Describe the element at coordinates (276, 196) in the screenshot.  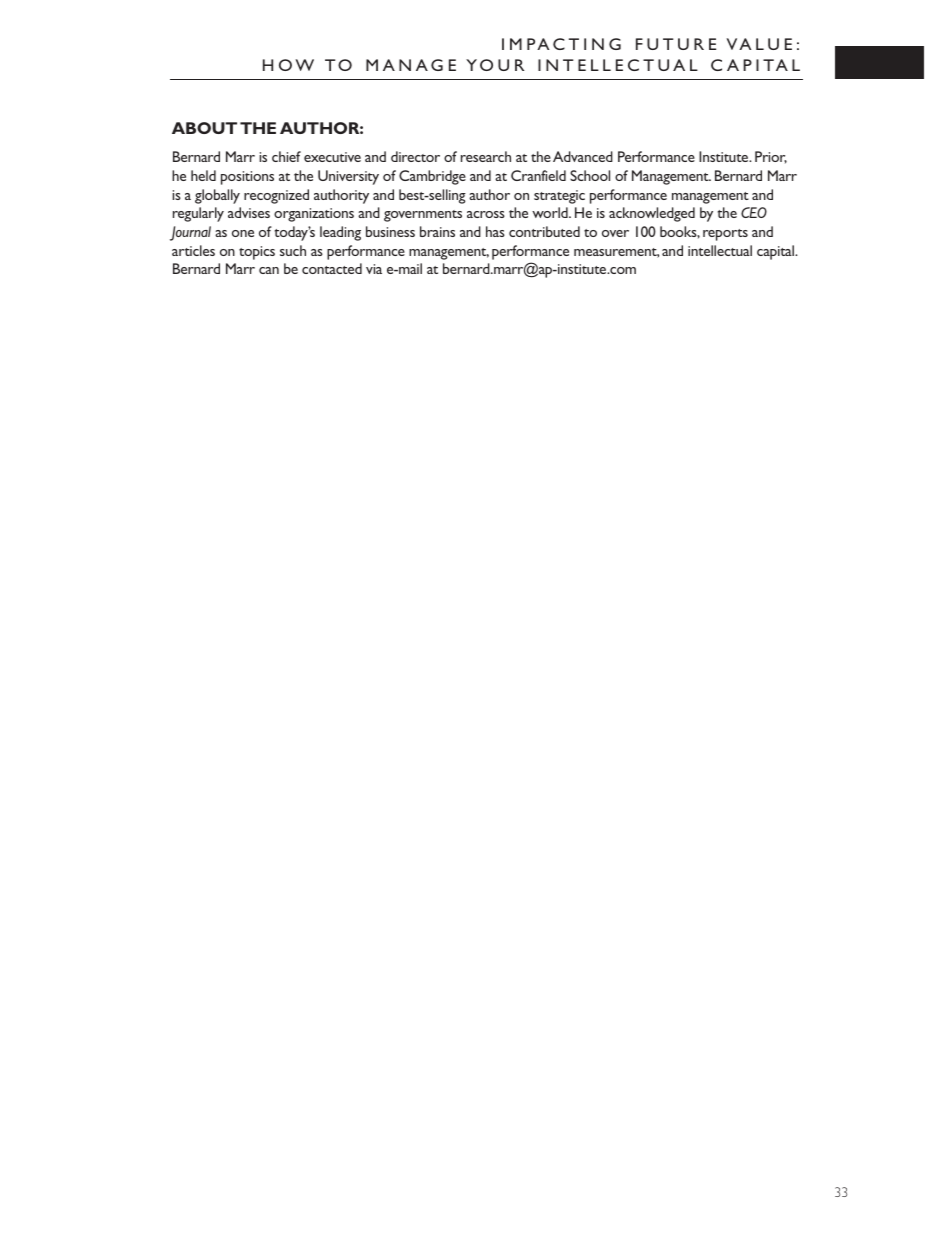
I see `recognized` at that location.
